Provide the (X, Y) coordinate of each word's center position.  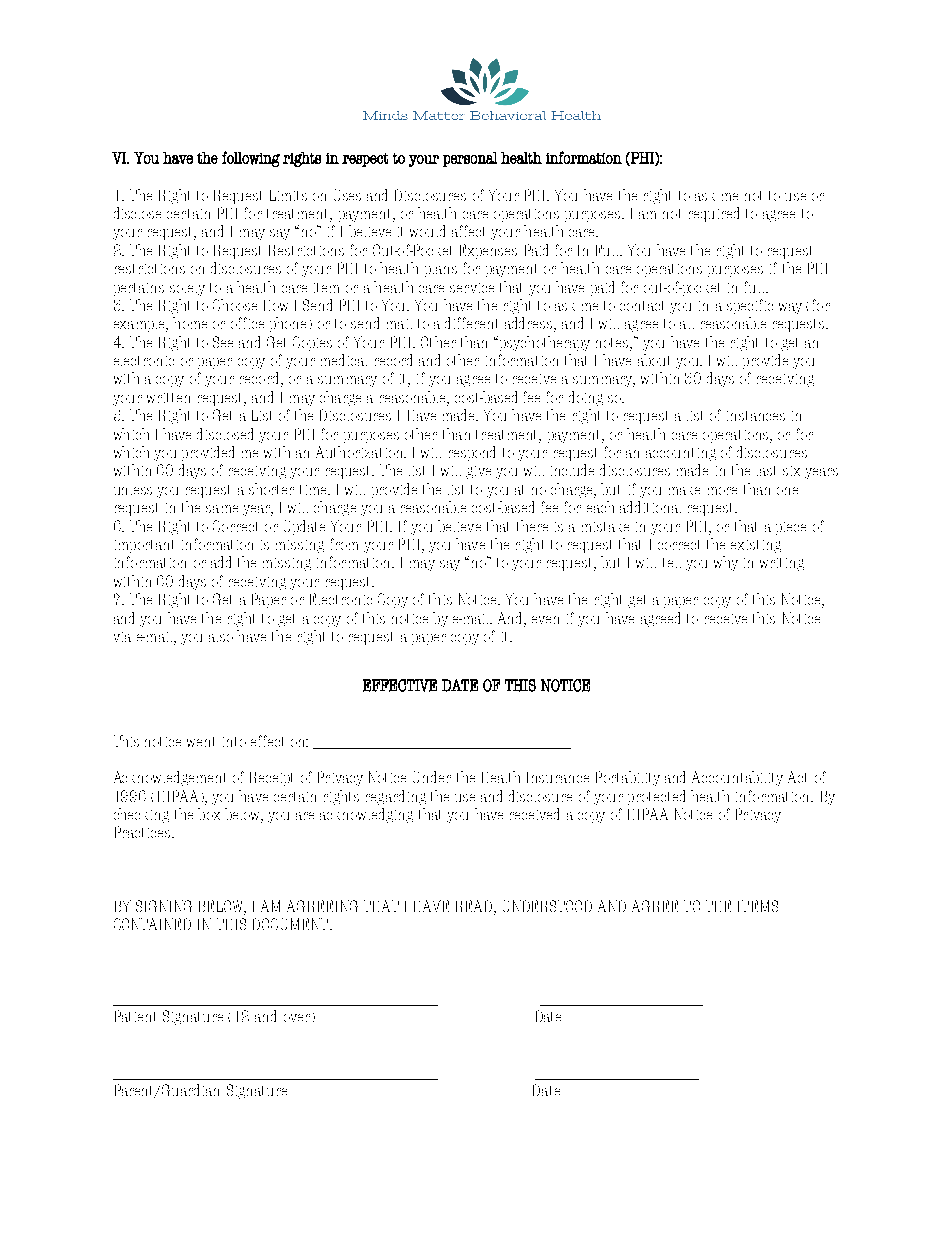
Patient (135, 1016)
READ (475, 907)
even (545, 620)
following (251, 159)
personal (470, 159)
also (221, 638)
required (714, 214)
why (726, 563)
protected (656, 797)
